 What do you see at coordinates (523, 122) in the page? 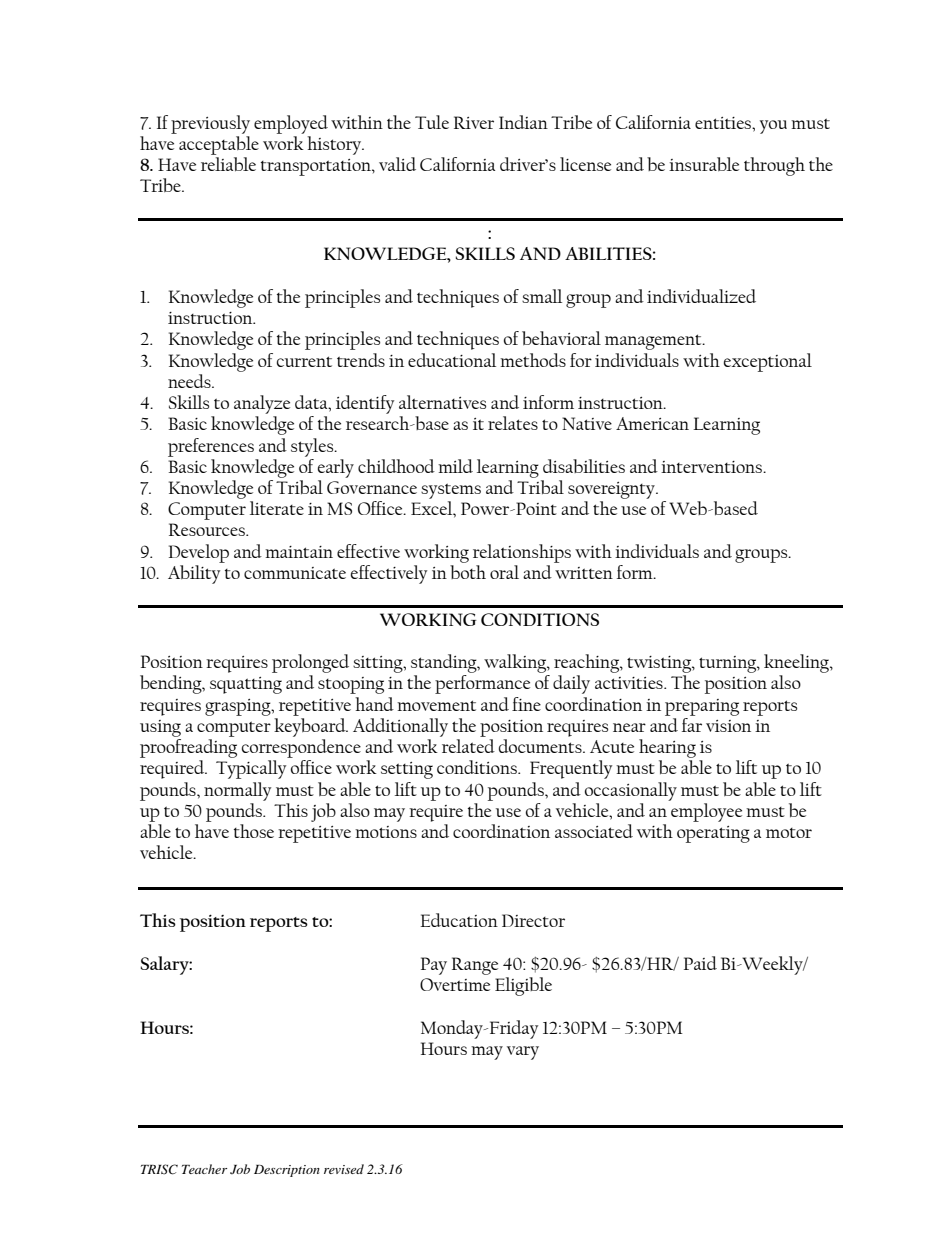
I see `Indian` at bounding box center [523, 122].
